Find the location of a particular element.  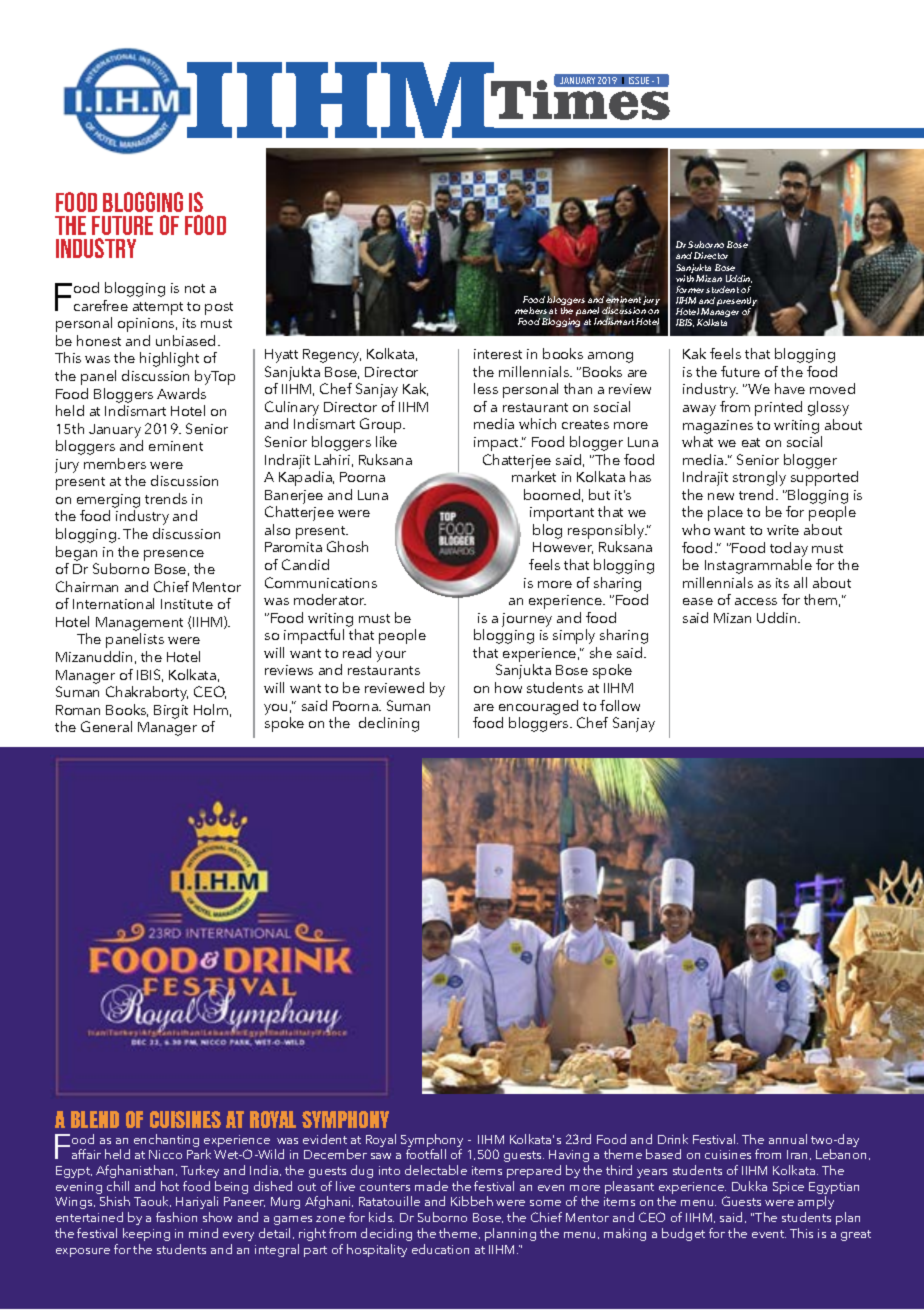

access is located at coordinates (756, 601).
